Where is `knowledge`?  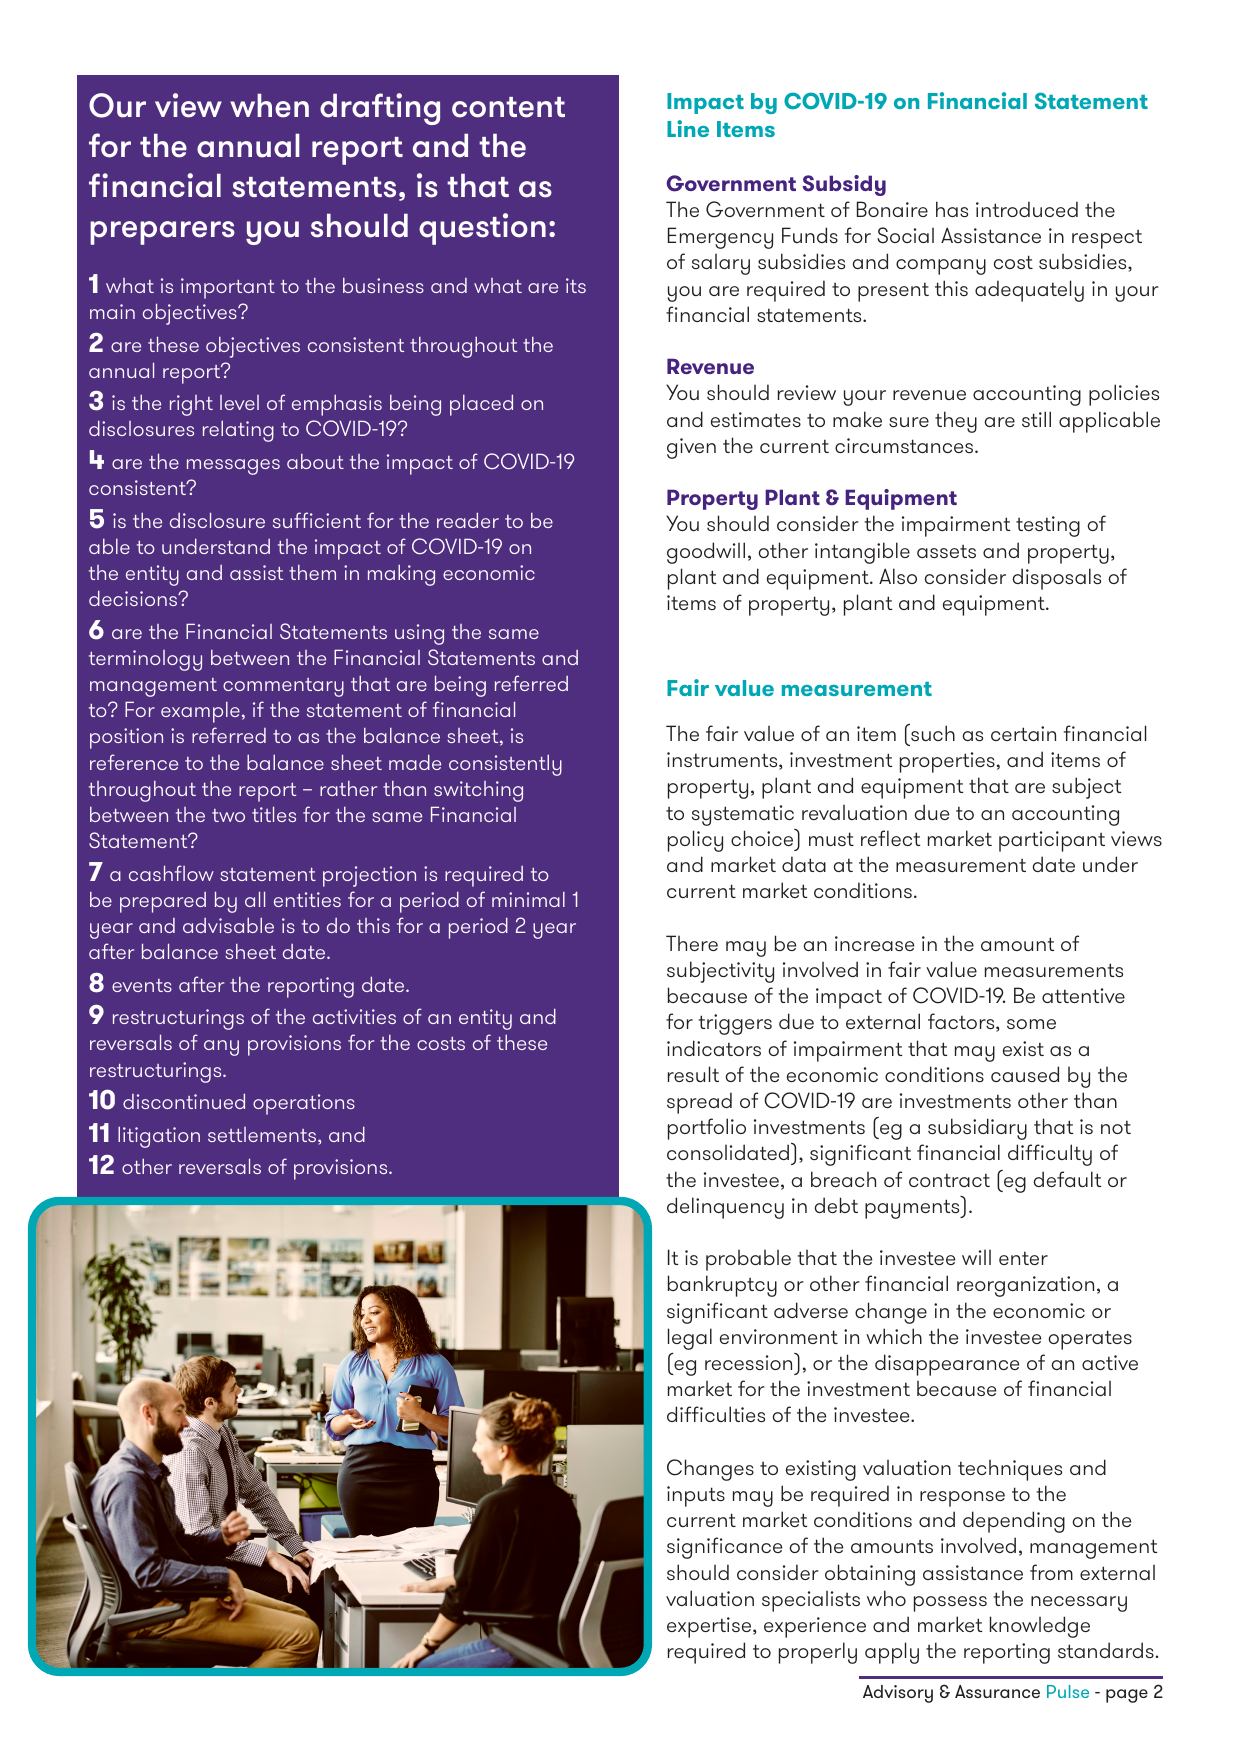 knowledge is located at coordinates (1040, 1627).
